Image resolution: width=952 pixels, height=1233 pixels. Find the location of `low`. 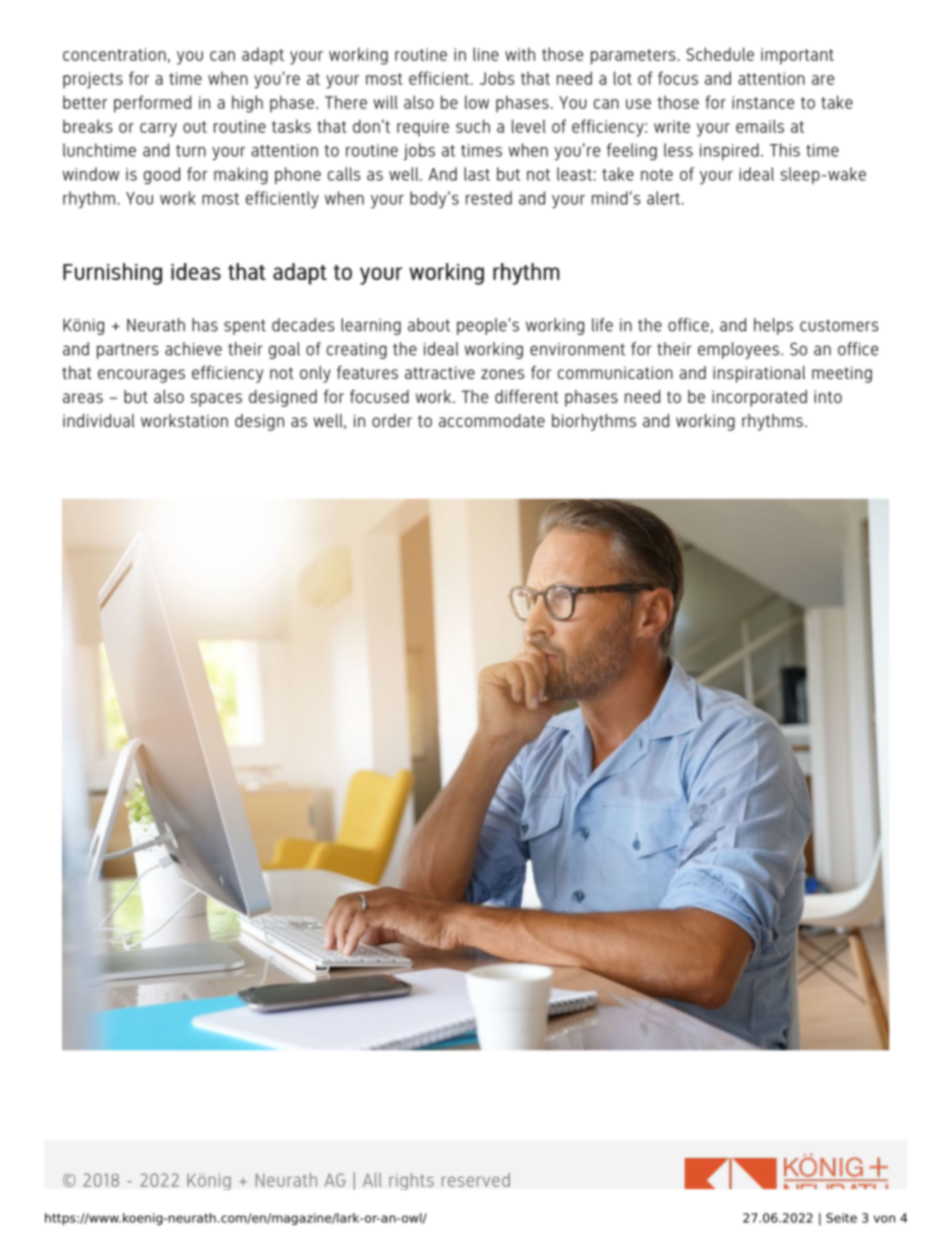

low is located at coordinates (477, 102).
